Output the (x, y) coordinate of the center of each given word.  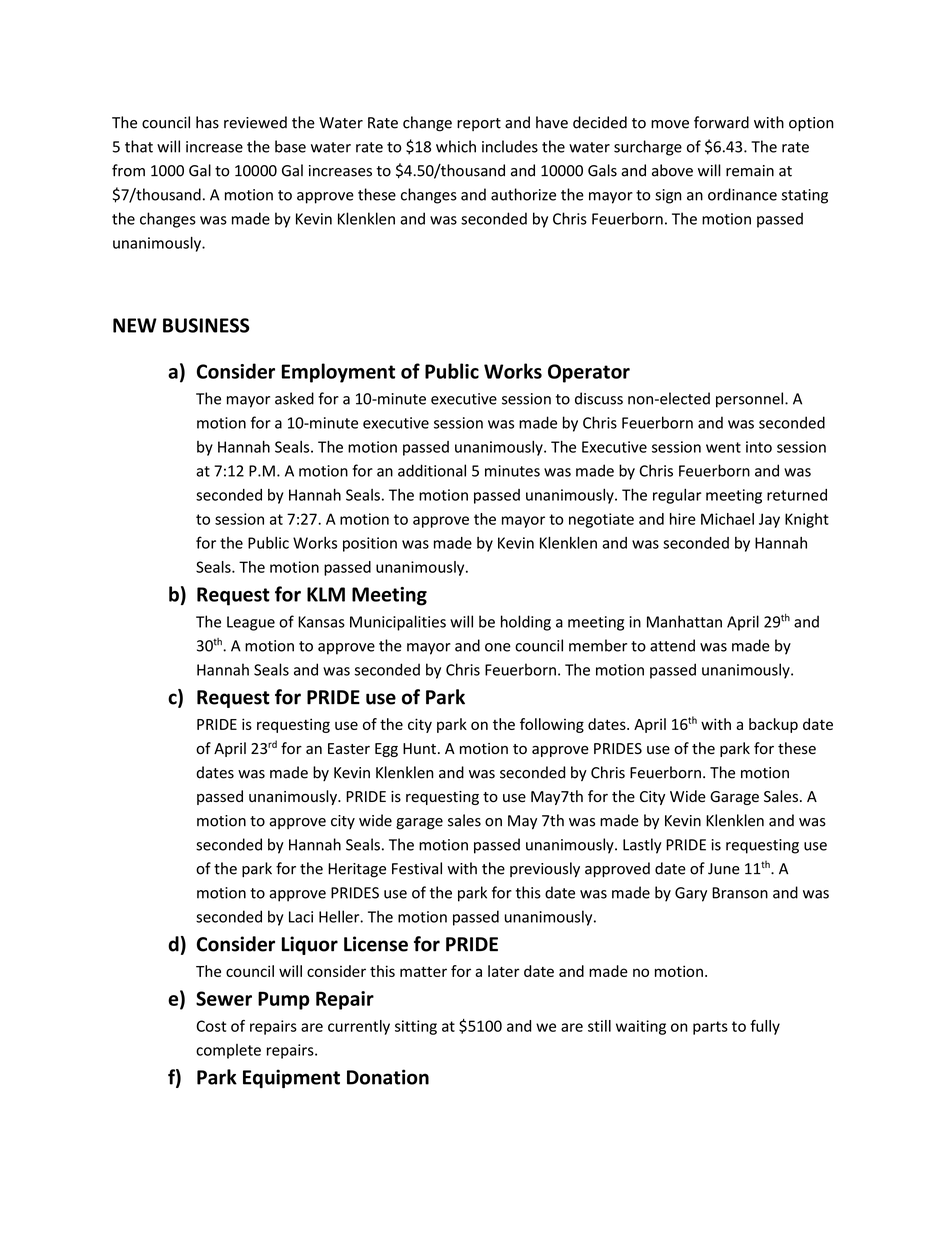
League (251, 623)
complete (228, 1051)
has (207, 122)
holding (526, 623)
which (456, 146)
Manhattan (684, 621)
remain (750, 171)
